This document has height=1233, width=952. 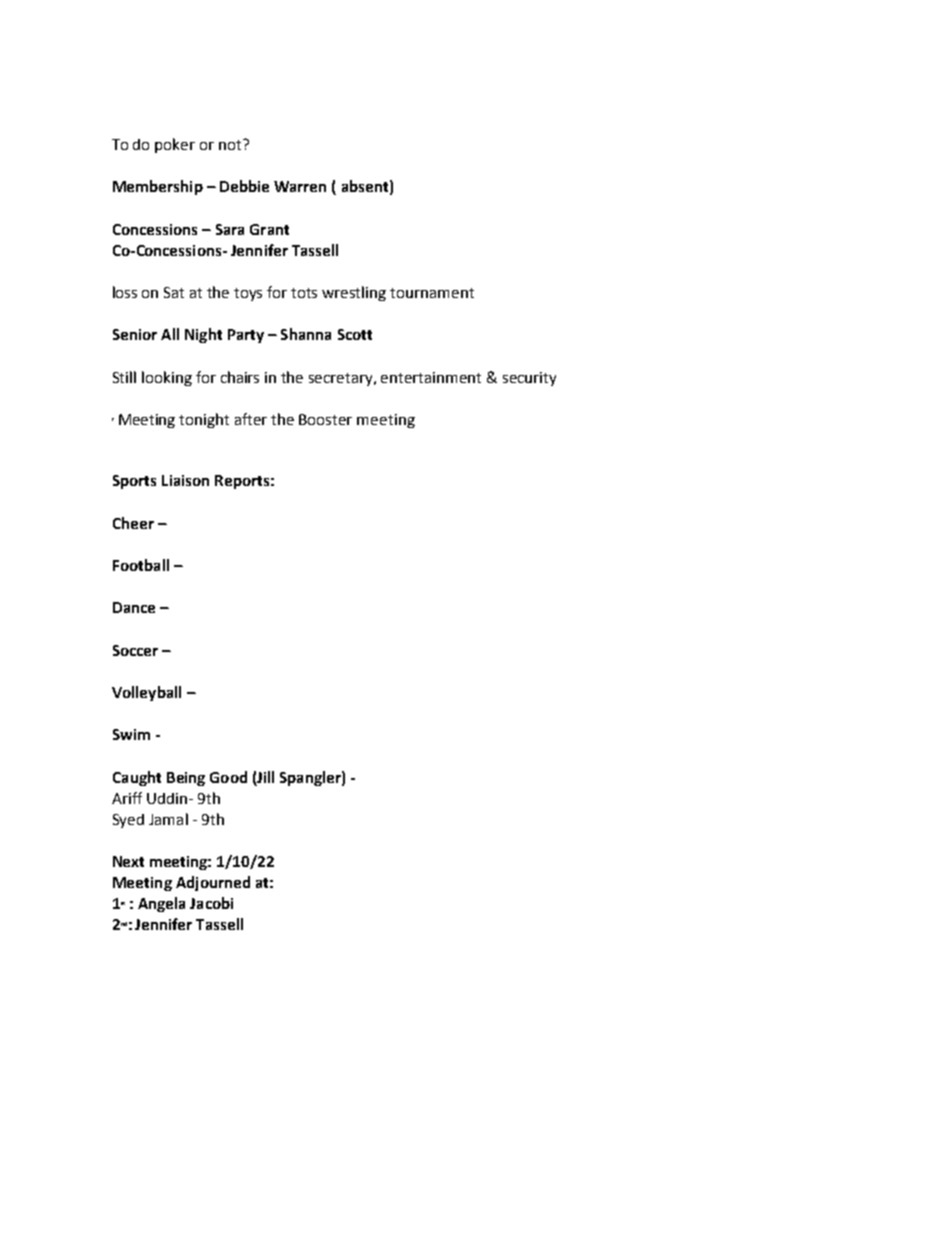 I want to click on Warren, so click(x=300, y=186).
